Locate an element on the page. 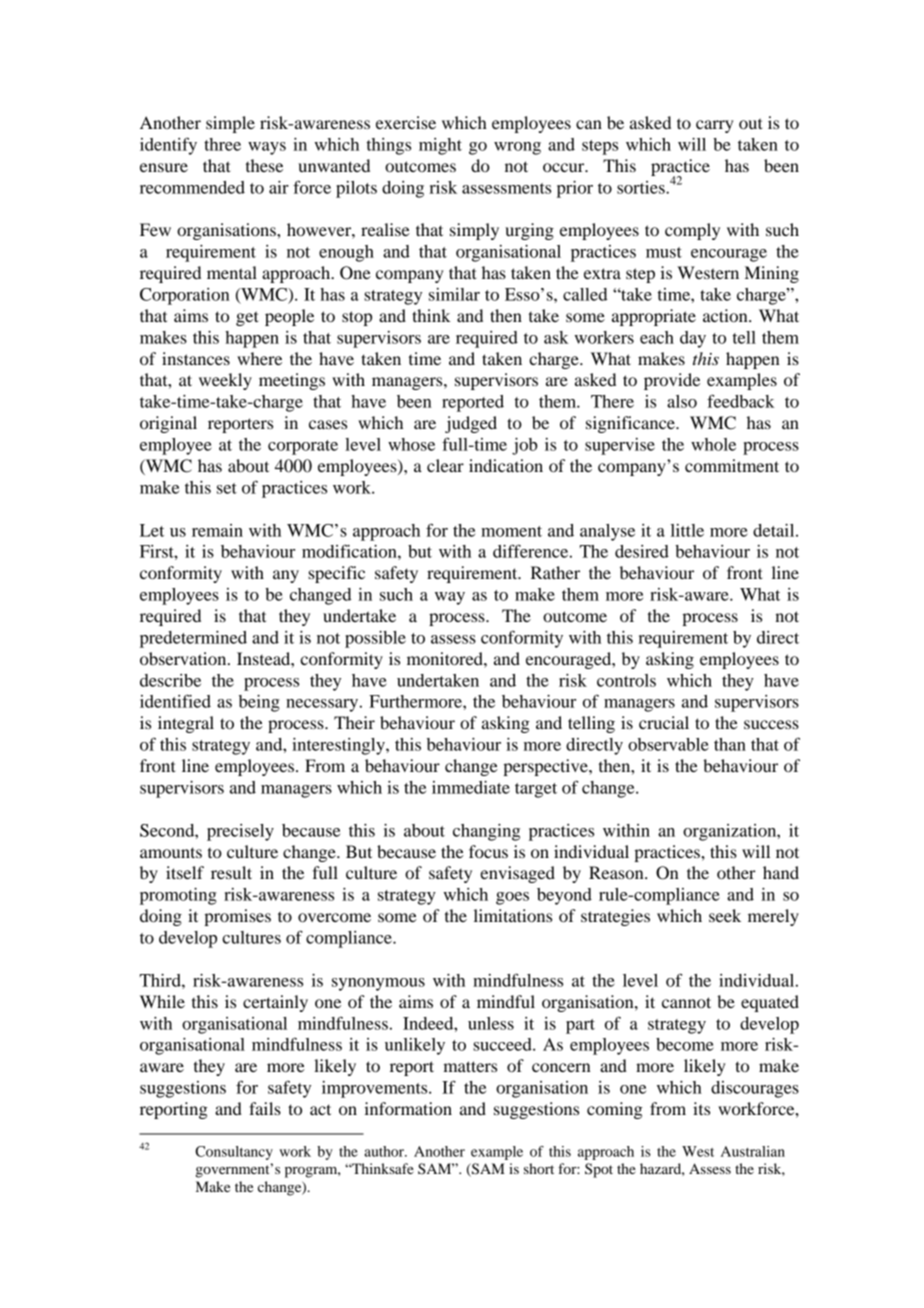 The image size is (924, 1308). three is located at coordinates (222, 144).
